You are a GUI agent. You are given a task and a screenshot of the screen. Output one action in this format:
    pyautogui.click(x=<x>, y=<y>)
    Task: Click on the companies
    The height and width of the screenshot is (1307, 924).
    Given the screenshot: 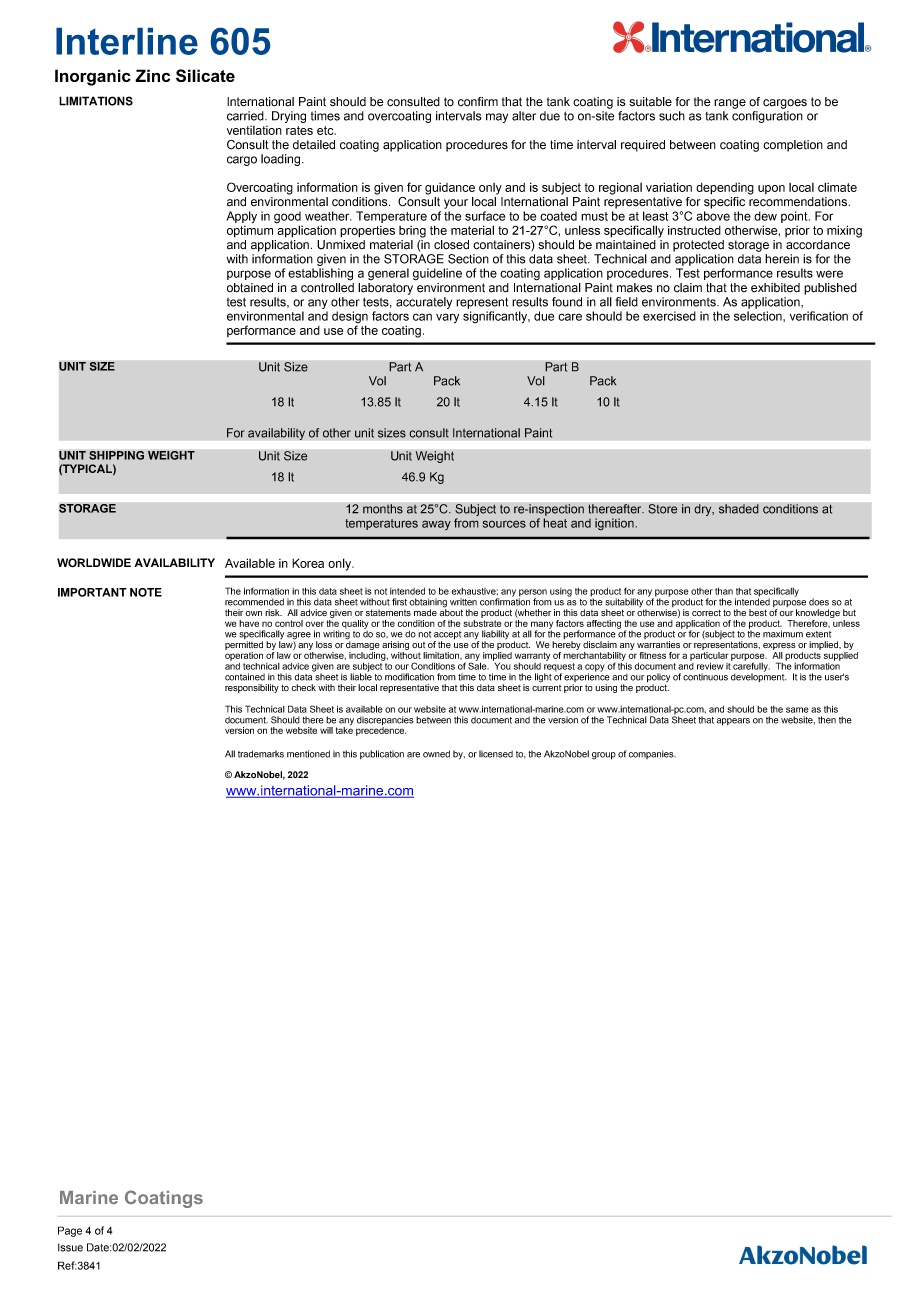 What is the action you would take?
    pyautogui.click(x=652, y=754)
